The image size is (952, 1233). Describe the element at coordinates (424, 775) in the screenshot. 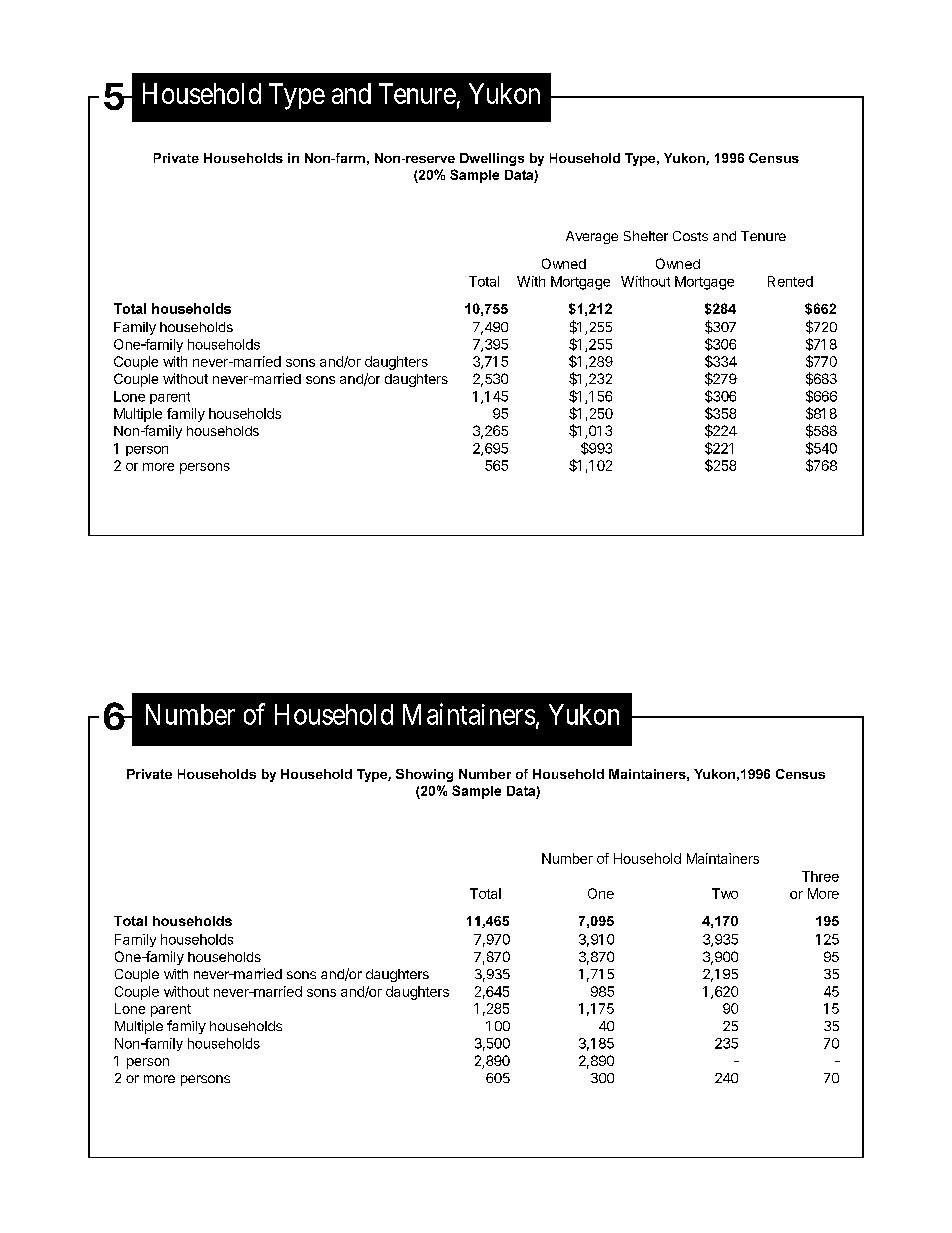

I see `Showing` at that location.
